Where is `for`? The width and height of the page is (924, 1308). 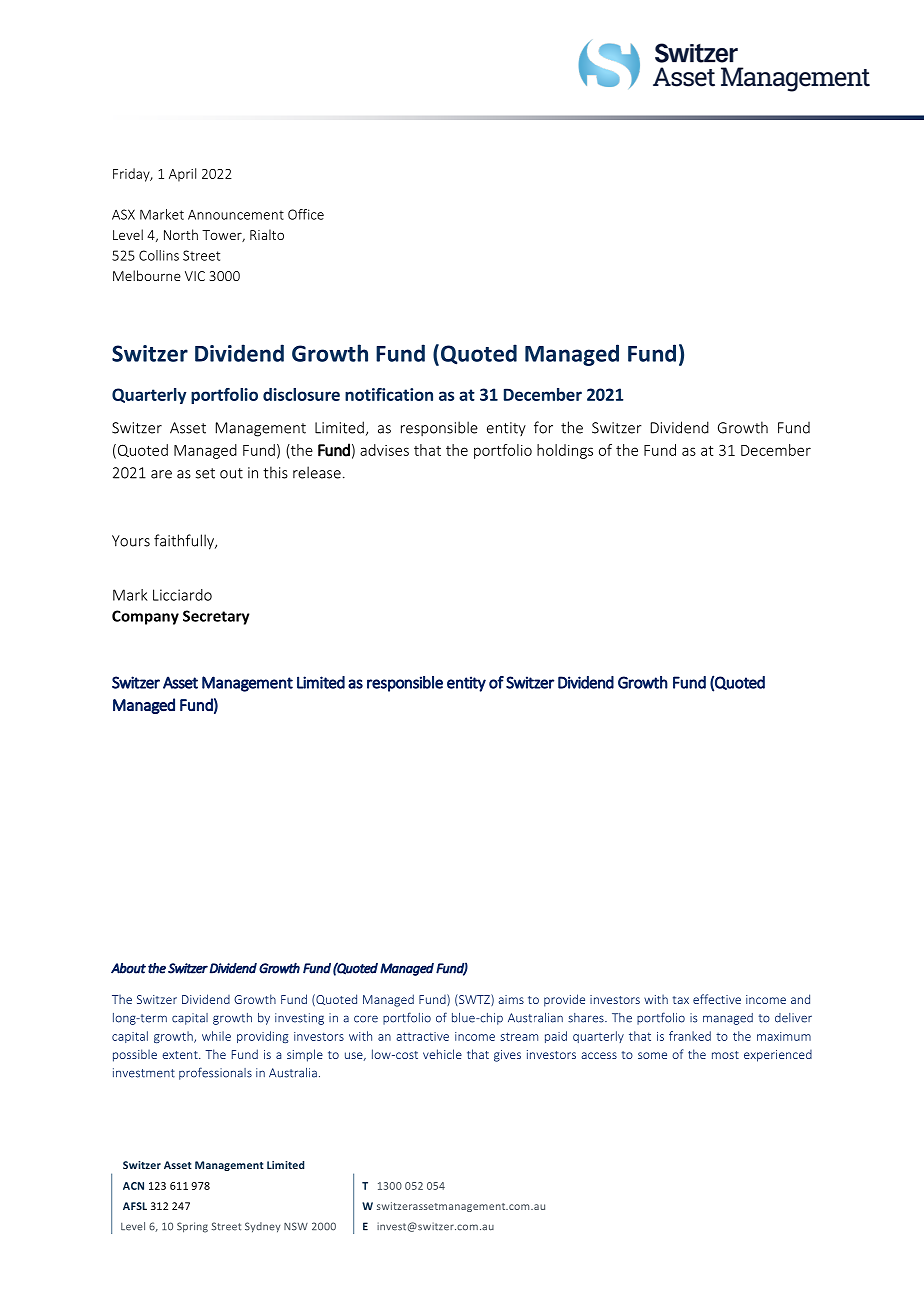
for is located at coordinates (543, 427).
